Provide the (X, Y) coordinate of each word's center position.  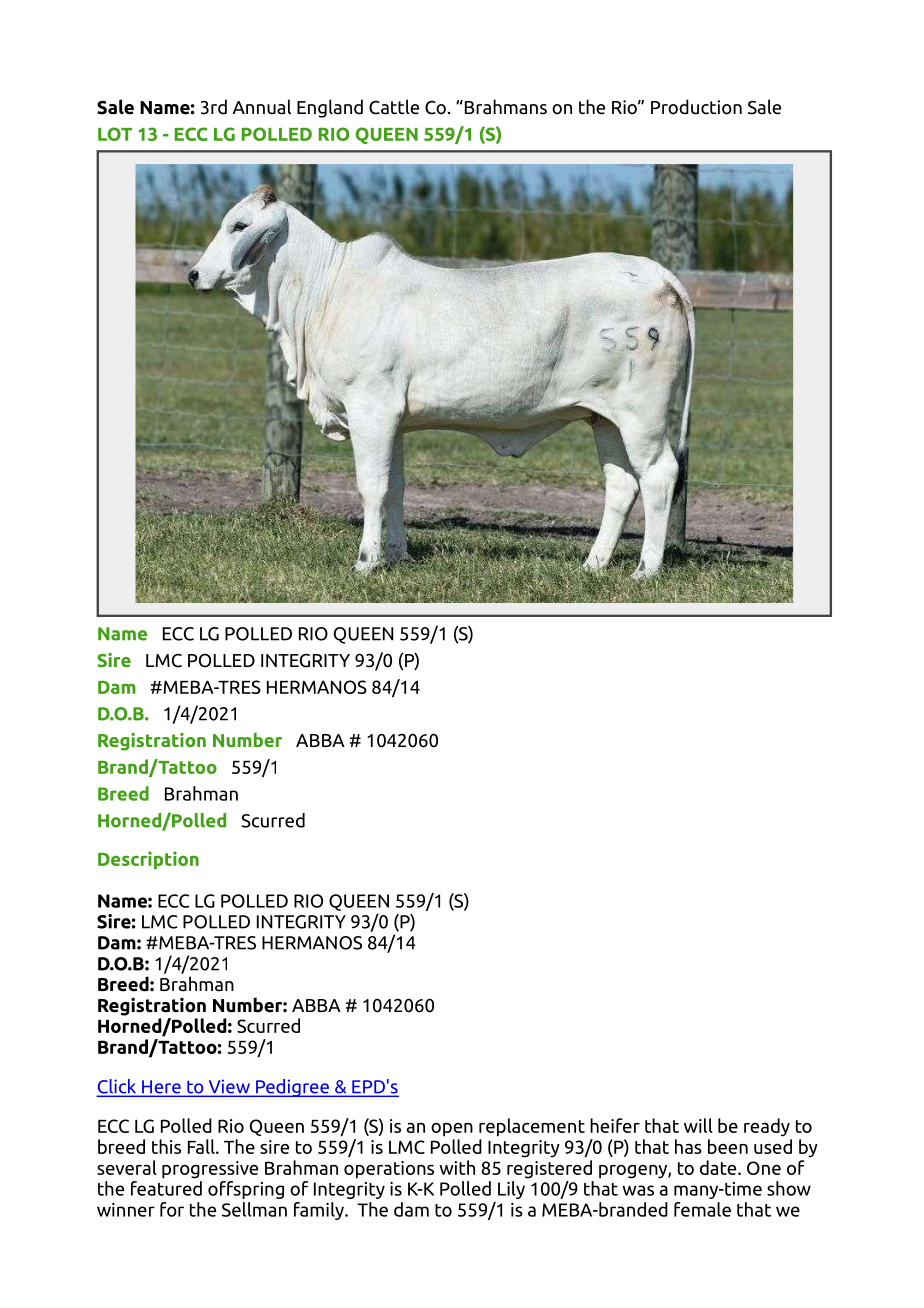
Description (148, 860)
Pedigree (292, 1088)
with (457, 1167)
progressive (210, 1170)
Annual (262, 106)
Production (696, 107)
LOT (115, 134)
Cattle (394, 107)
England (330, 108)
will (698, 1125)
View (229, 1087)
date (719, 1167)
